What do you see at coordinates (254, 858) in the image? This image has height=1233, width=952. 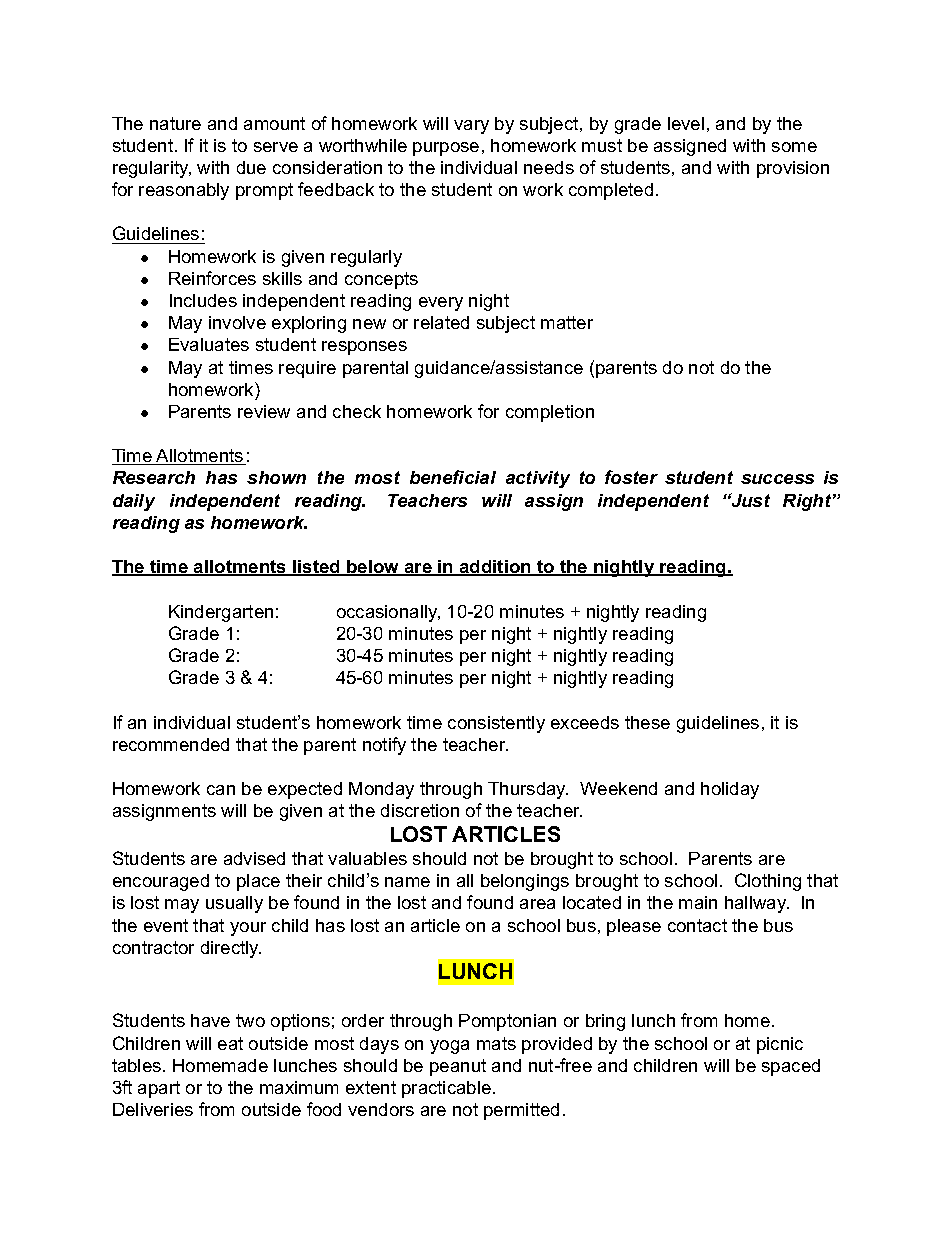 I see `advised` at bounding box center [254, 858].
